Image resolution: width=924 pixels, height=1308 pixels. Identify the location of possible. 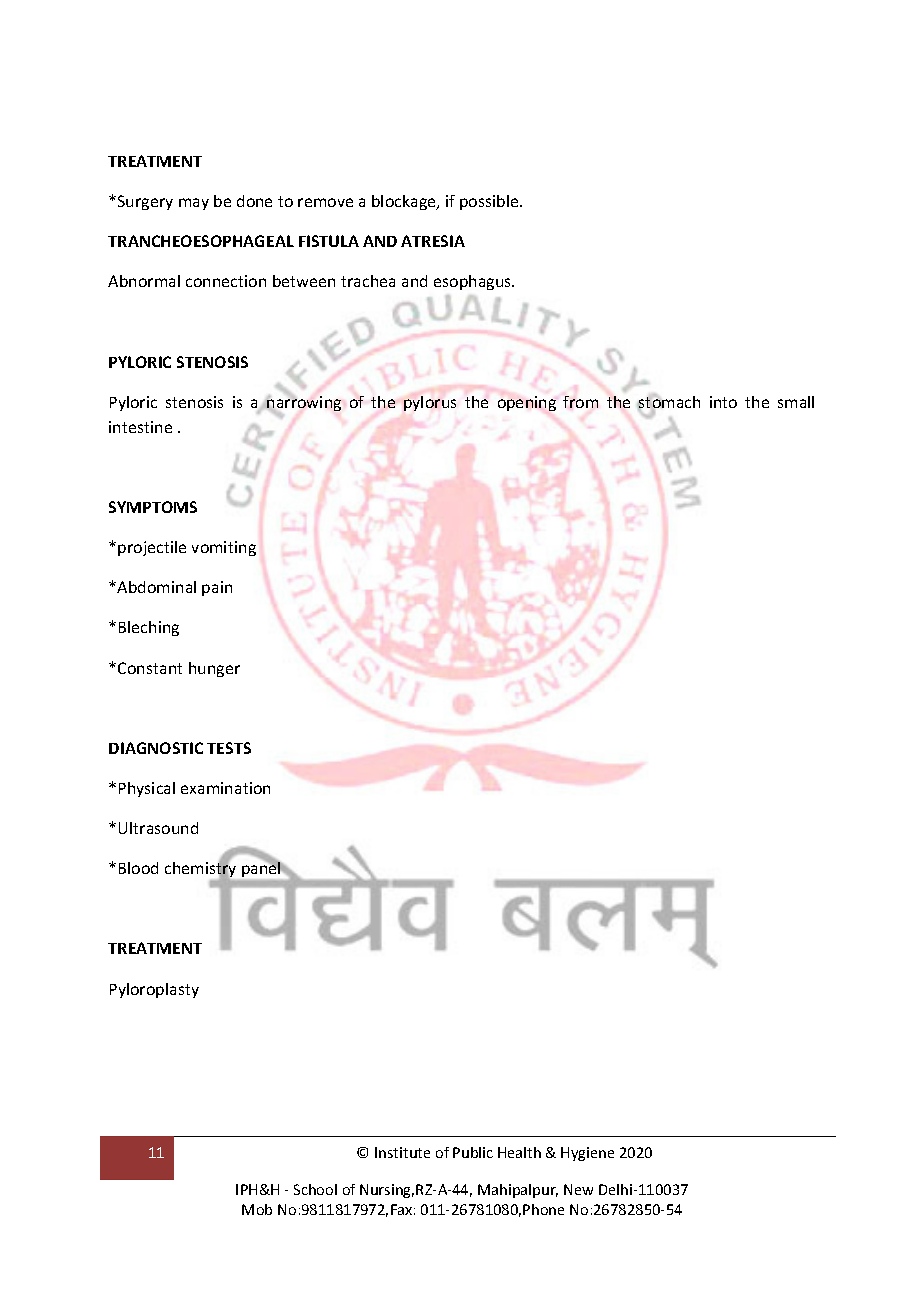
(490, 202).
